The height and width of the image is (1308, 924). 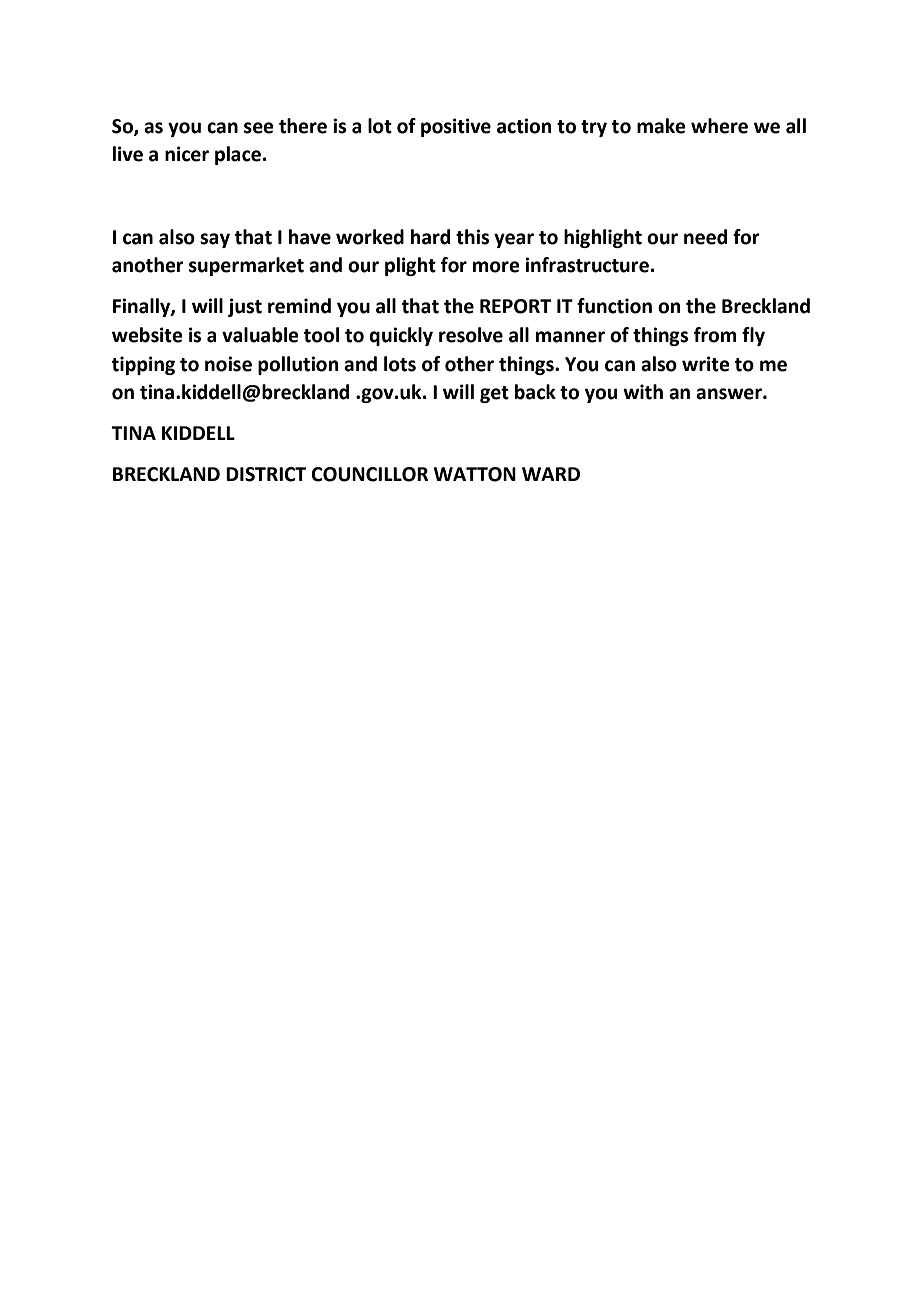 What do you see at coordinates (456, 127) in the image?
I see `positive` at bounding box center [456, 127].
